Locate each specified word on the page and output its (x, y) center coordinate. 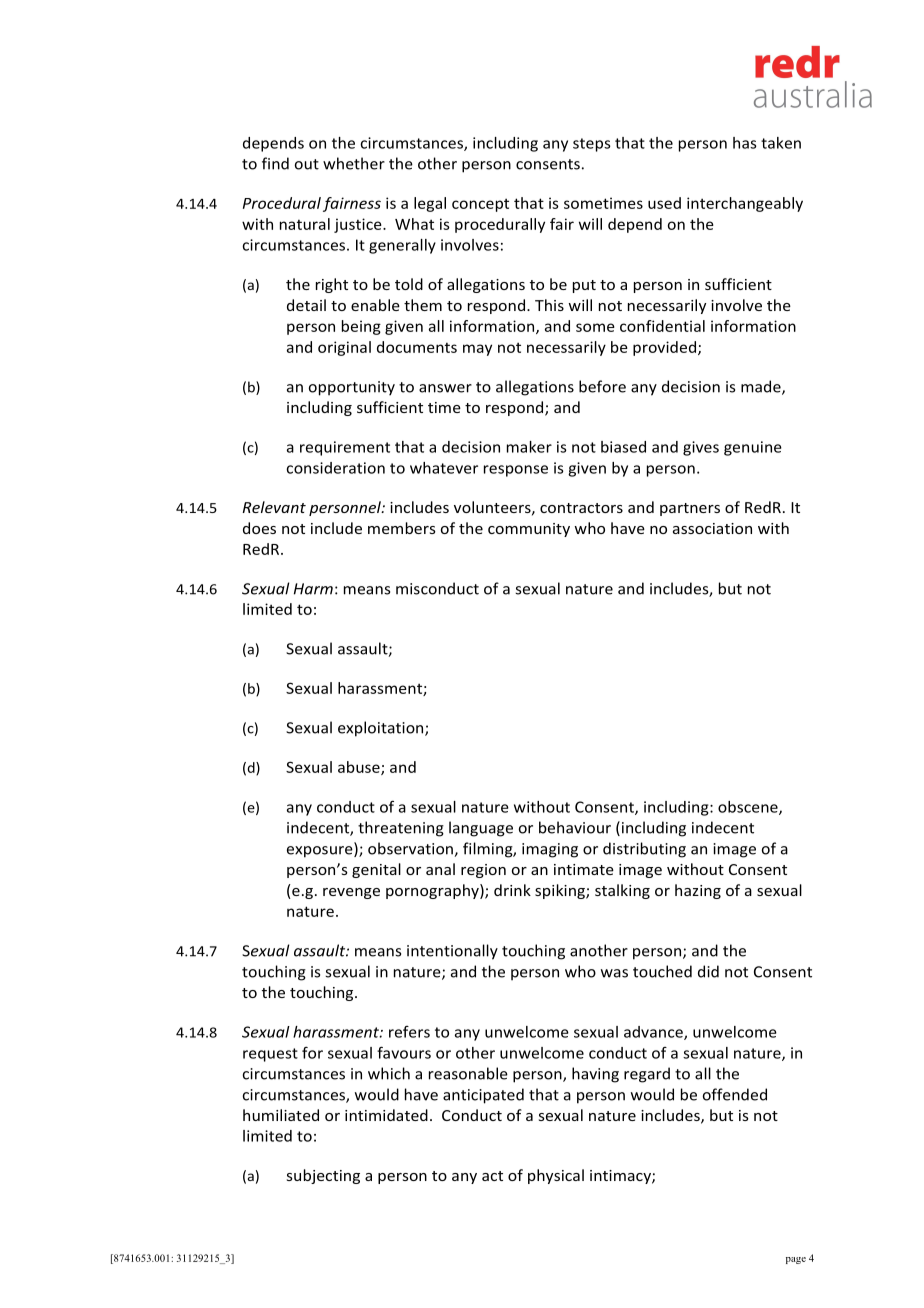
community (529, 530)
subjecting (323, 1176)
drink (512, 890)
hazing (698, 891)
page (796, 1260)
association (712, 528)
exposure (321, 852)
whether (354, 163)
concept (480, 205)
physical (556, 1176)
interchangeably (745, 204)
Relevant (274, 507)
